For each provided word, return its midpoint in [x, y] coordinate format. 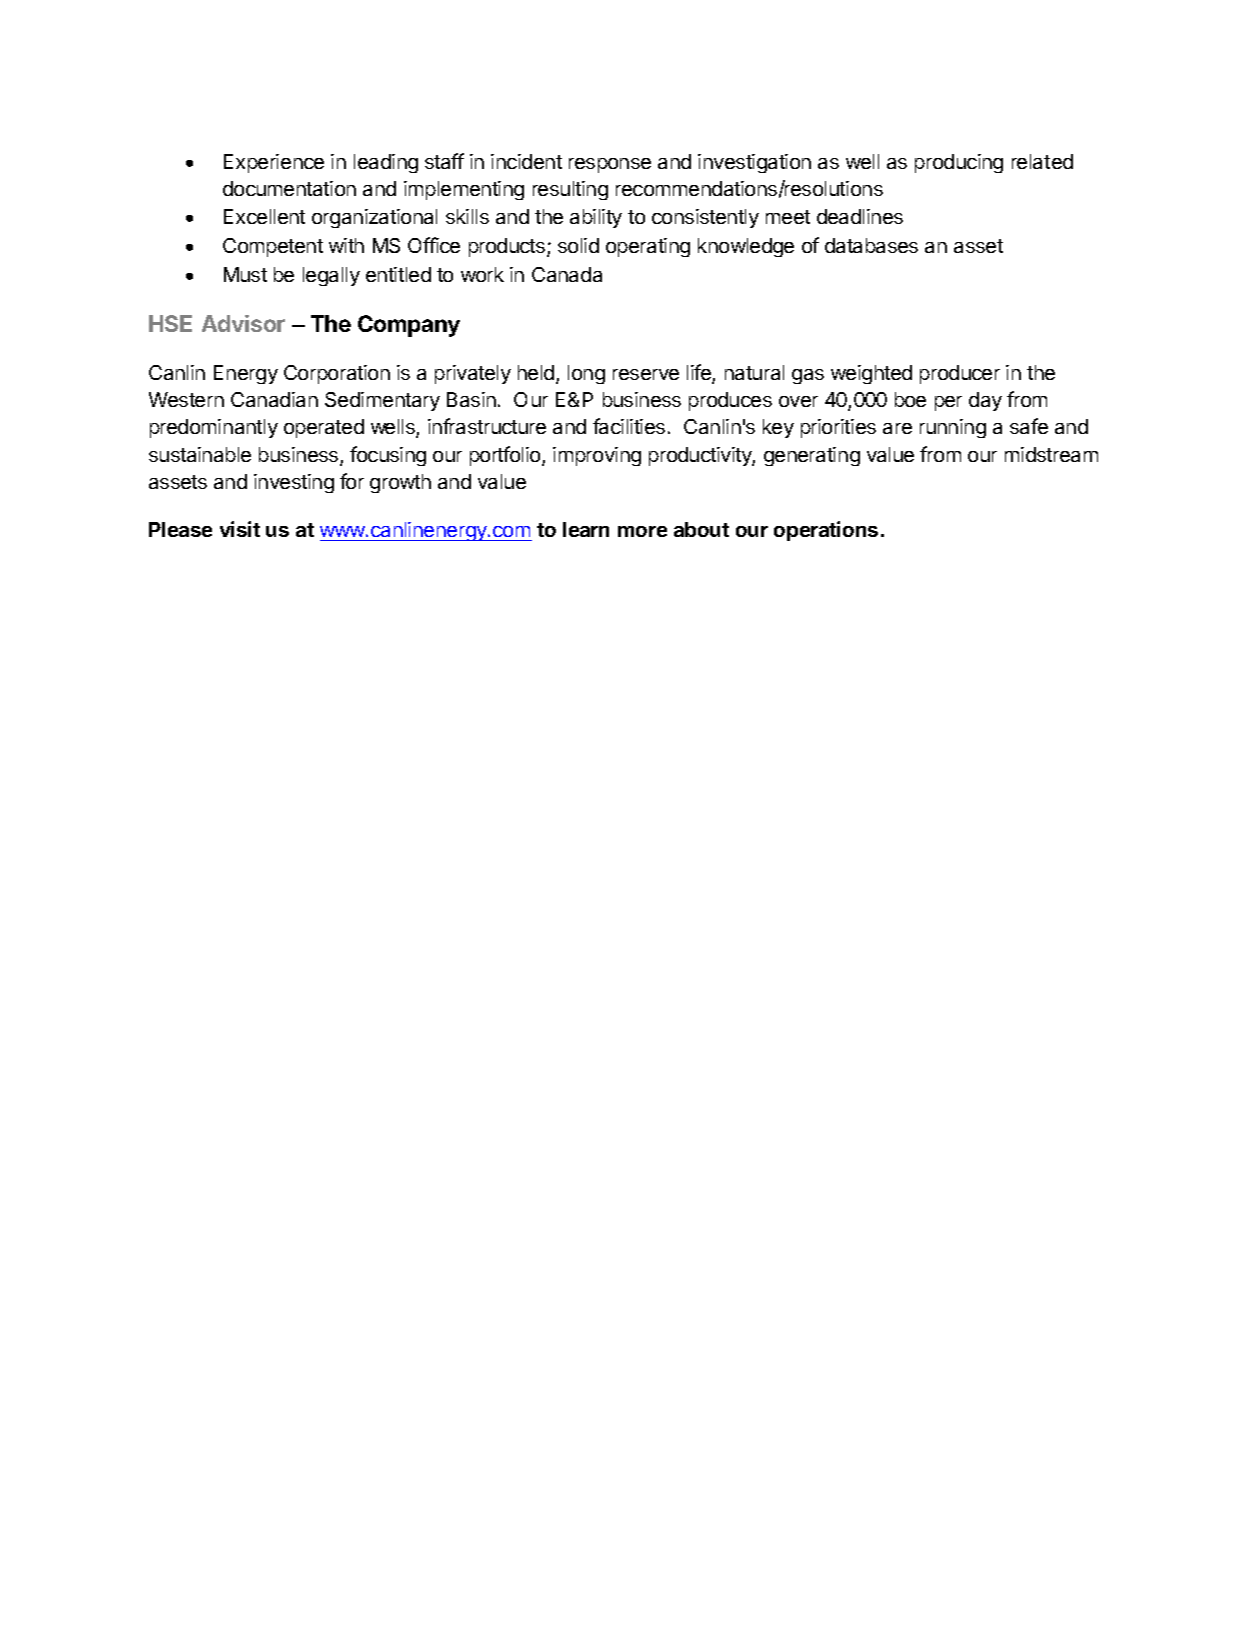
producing [959, 163]
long [586, 374]
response [610, 165]
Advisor [243, 323]
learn [586, 529]
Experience [274, 163]
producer [960, 374]
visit [240, 529]
